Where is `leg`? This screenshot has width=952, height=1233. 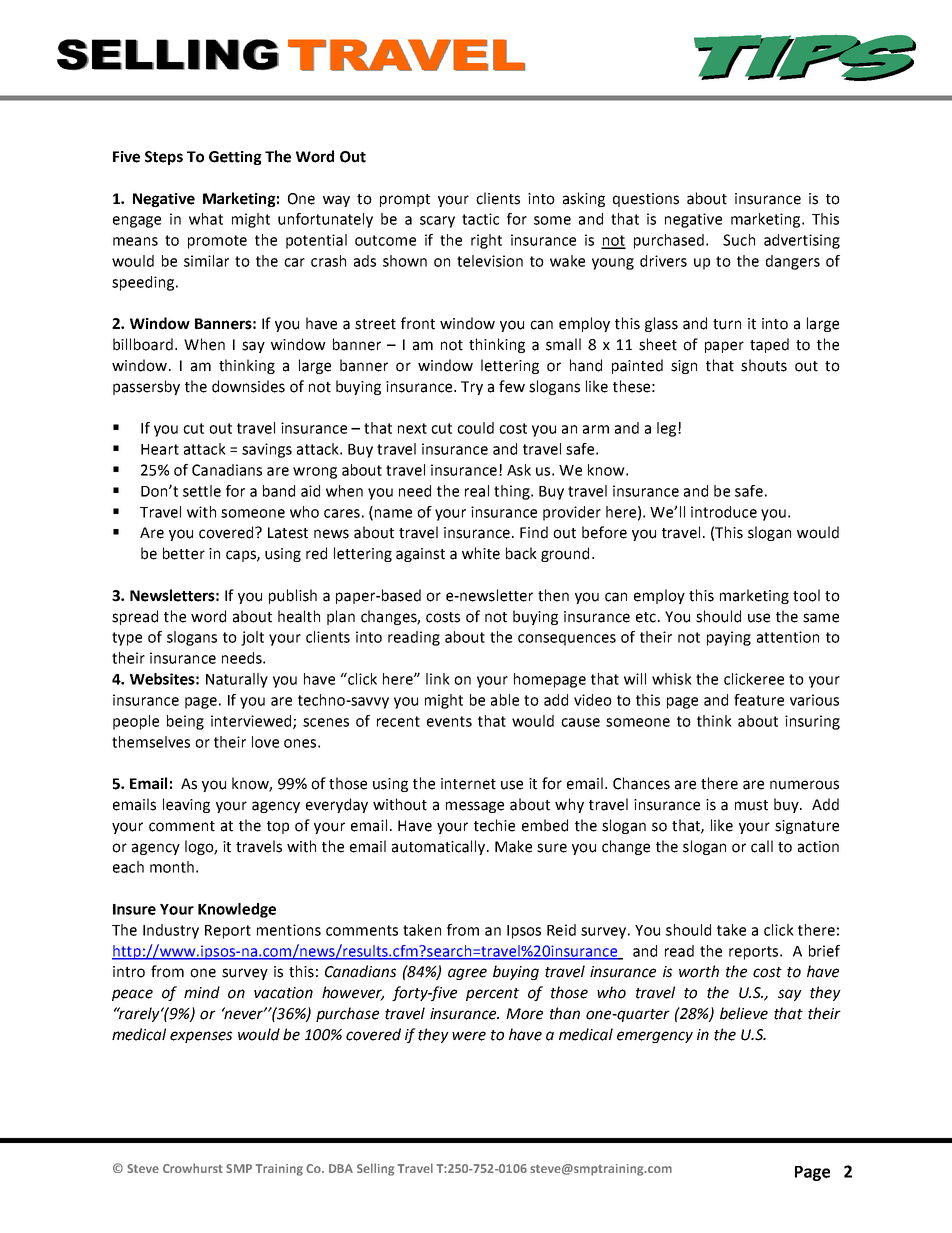 leg is located at coordinates (666, 429).
